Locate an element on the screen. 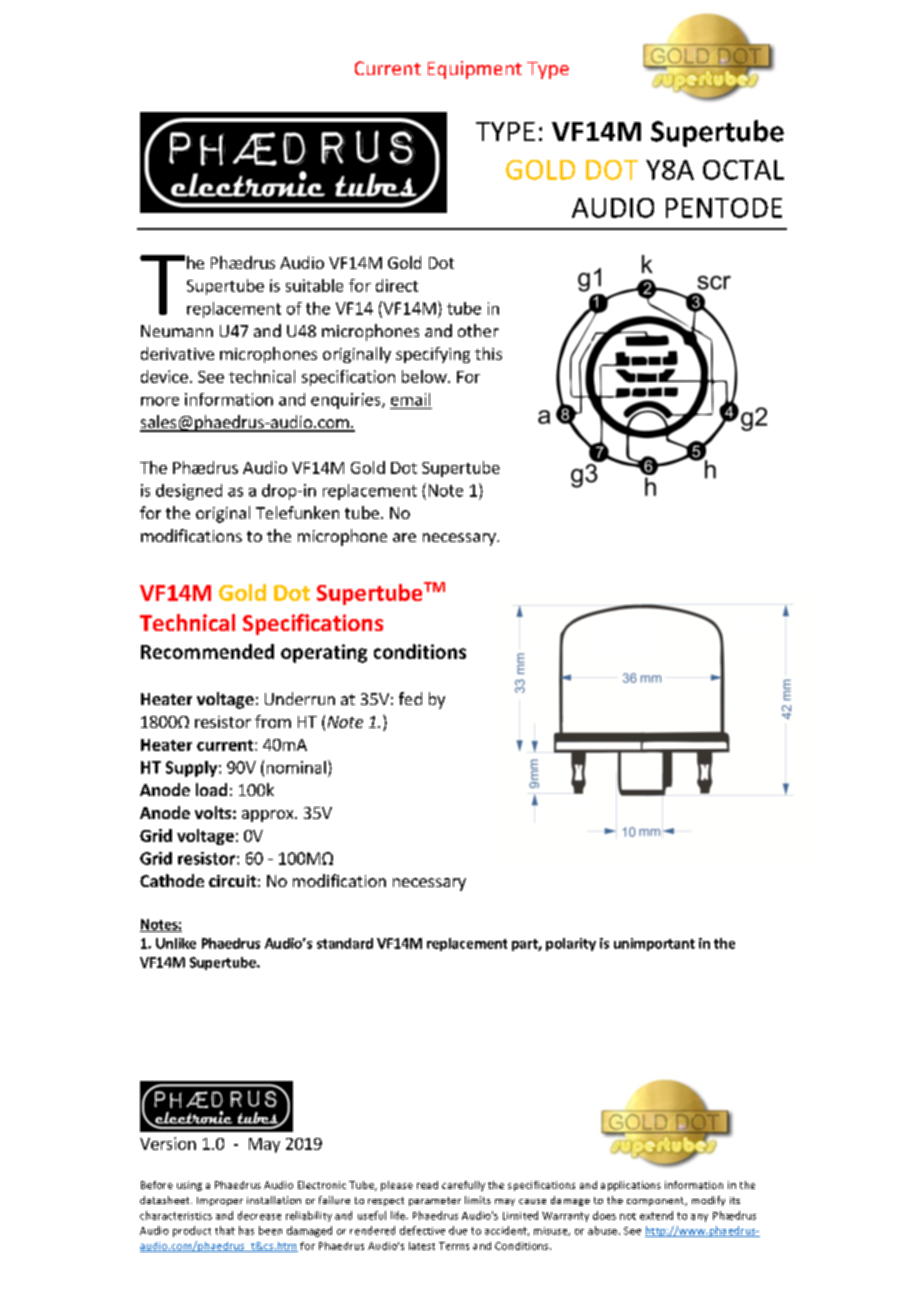  Unlike is located at coordinates (176, 943).
